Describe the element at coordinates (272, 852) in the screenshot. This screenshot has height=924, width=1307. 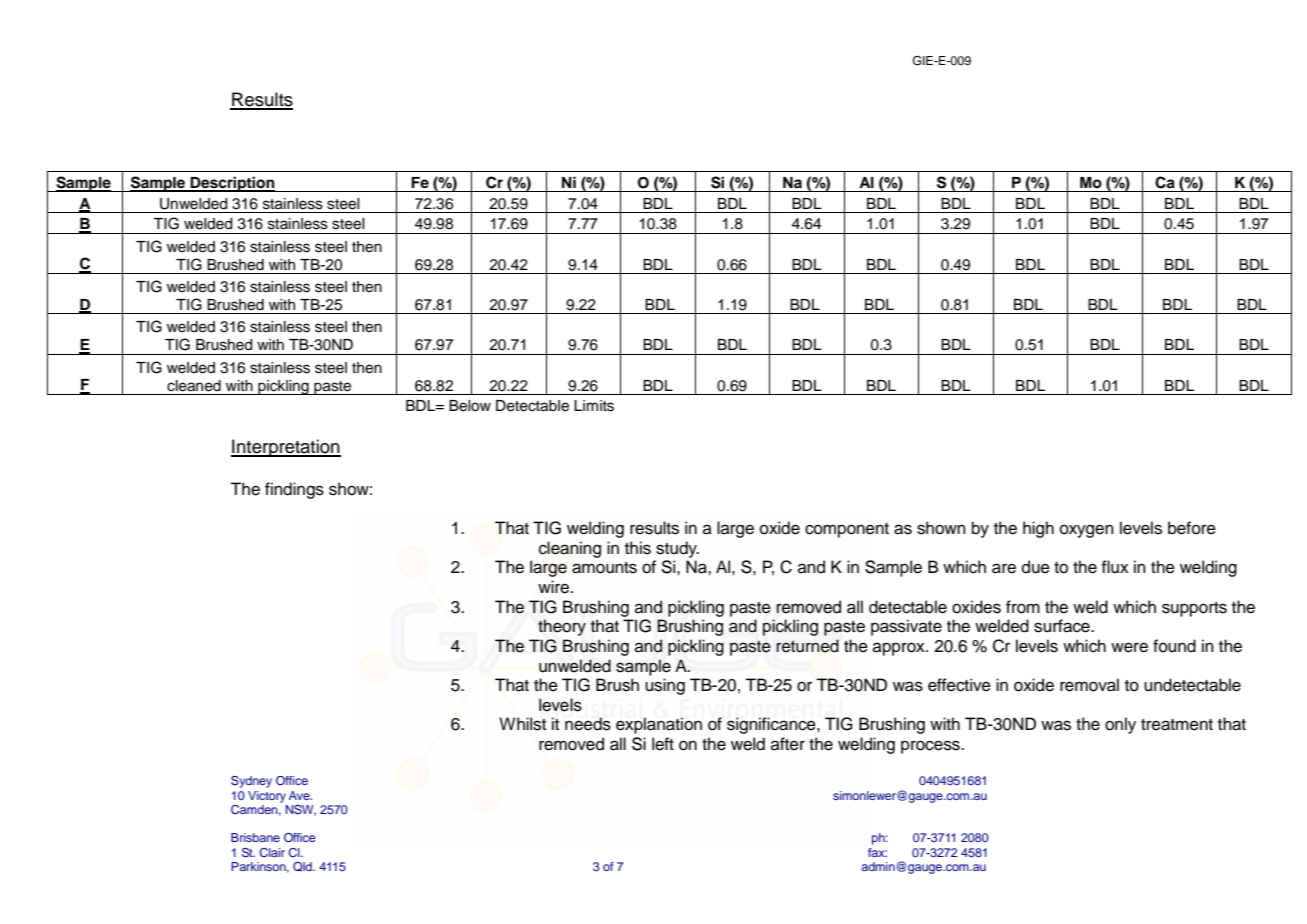
I see `Clair` at that location.
